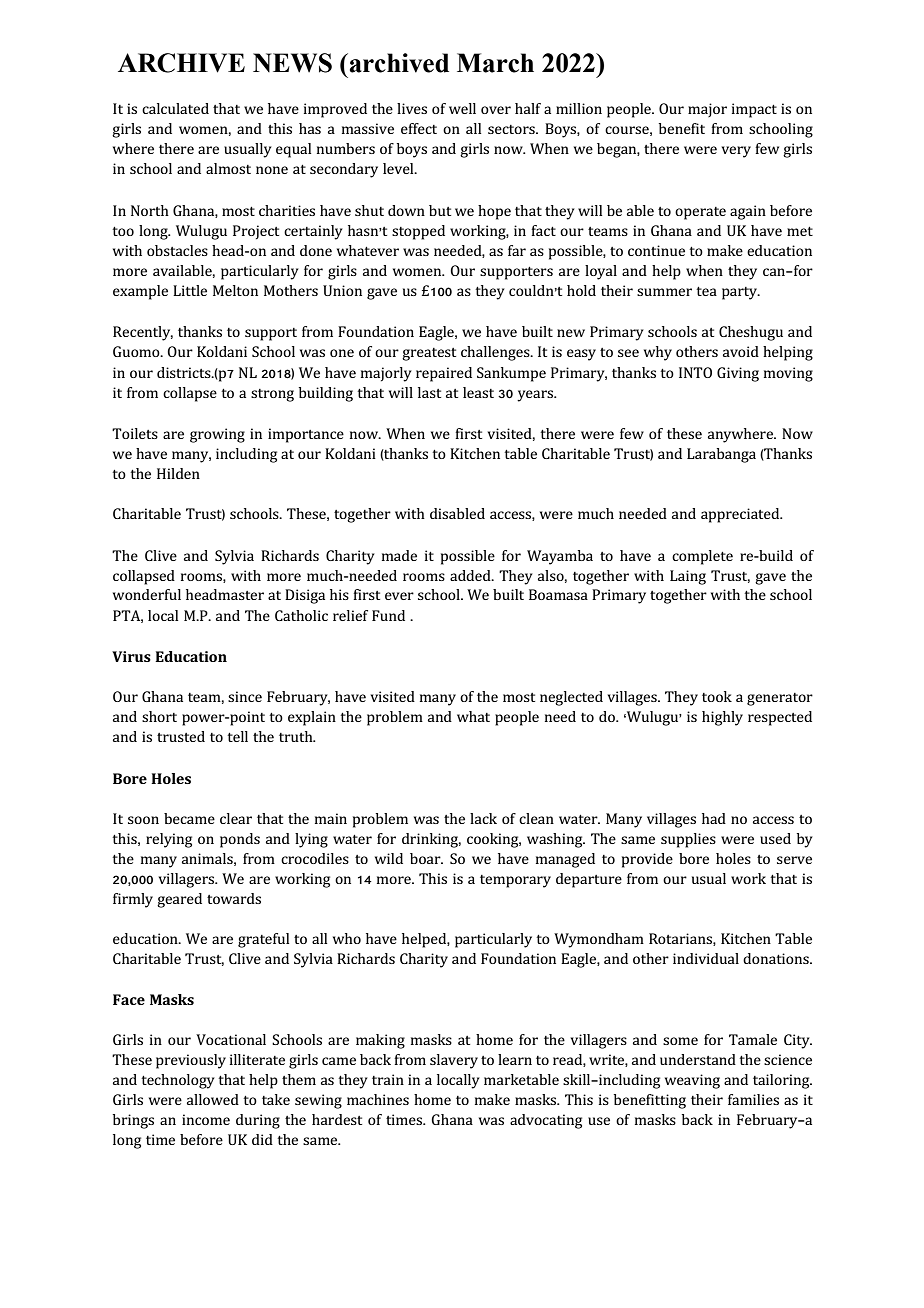 This page has height=1308, width=924. What do you see at coordinates (515, 1059) in the page?
I see `learn` at bounding box center [515, 1059].
